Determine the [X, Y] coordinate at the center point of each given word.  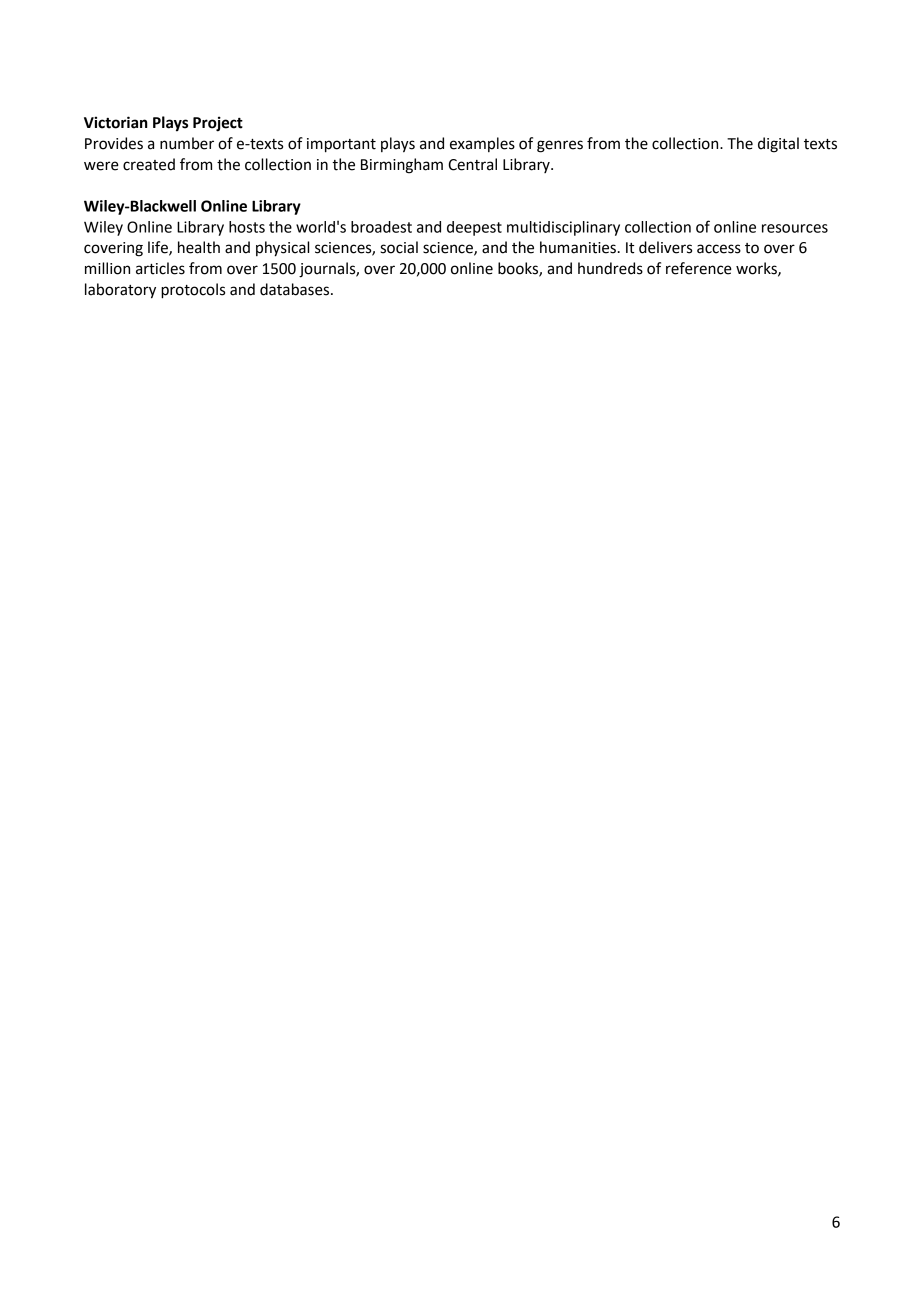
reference [699, 268]
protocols [193, 291]
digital [778, 145]
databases [296, 289]
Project [218, 124]
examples [482, 144]
